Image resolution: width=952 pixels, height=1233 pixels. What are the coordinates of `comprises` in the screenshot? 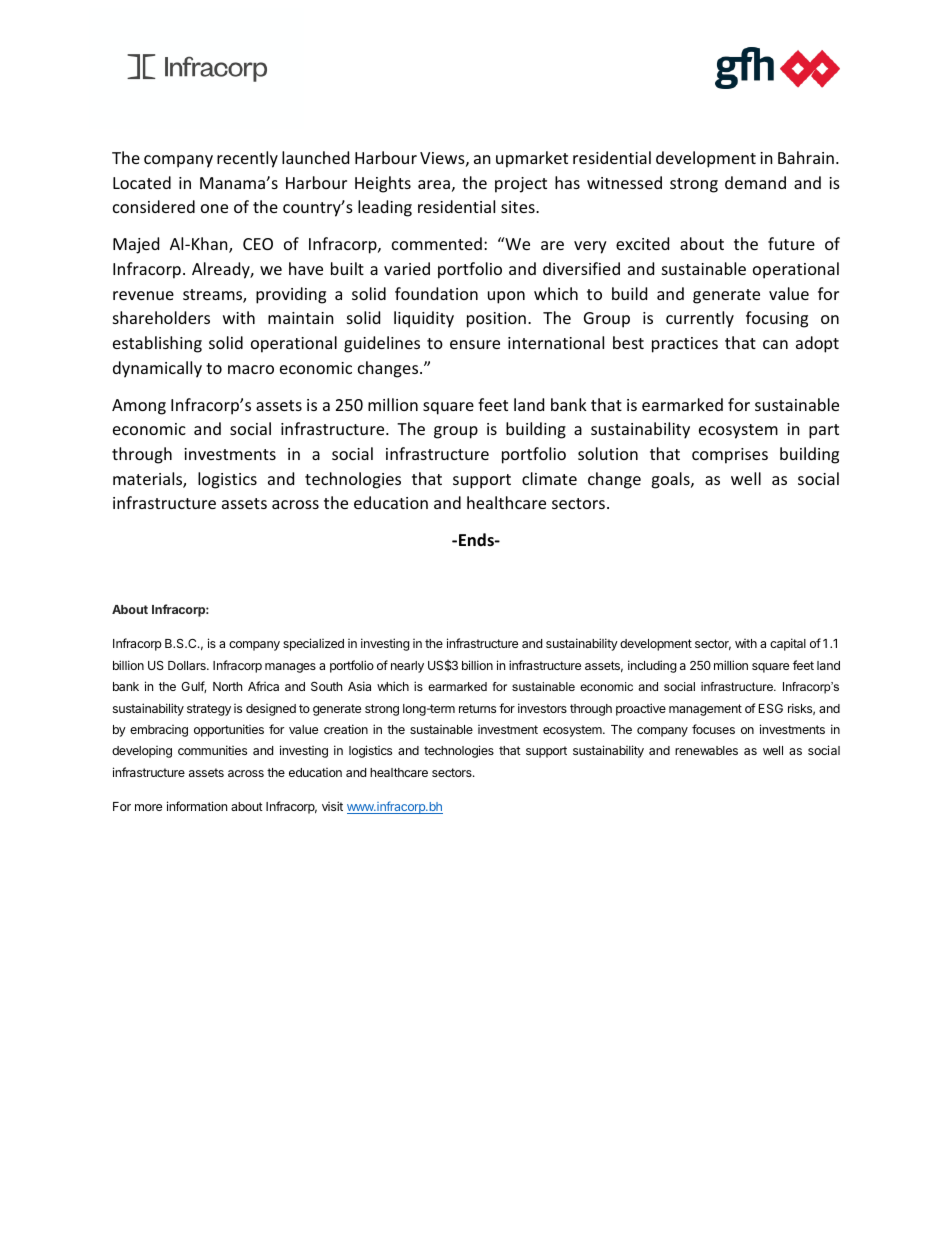 It's located at (730, 456).
